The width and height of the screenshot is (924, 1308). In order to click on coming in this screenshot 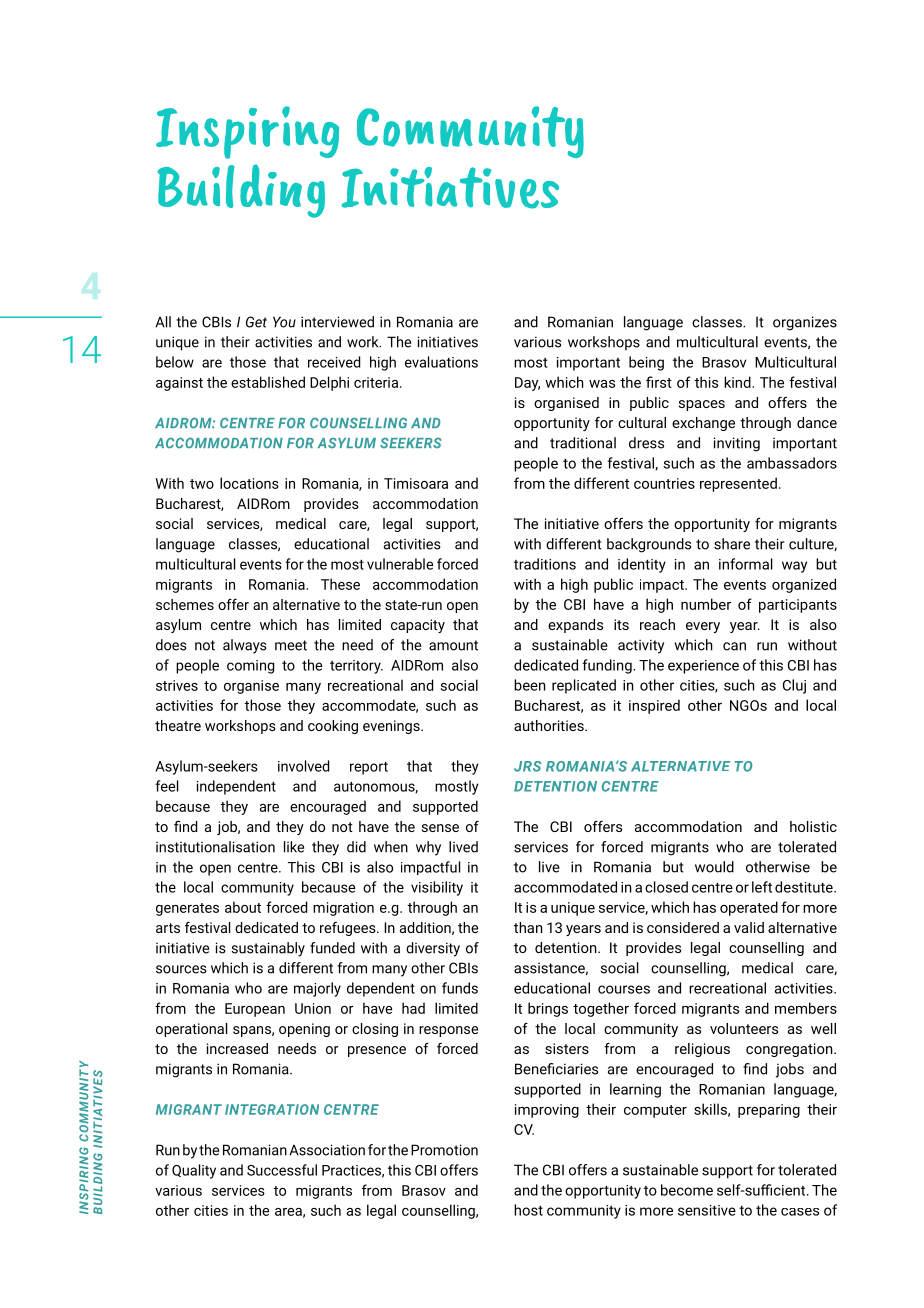, I will do `click(251, 667)`.
